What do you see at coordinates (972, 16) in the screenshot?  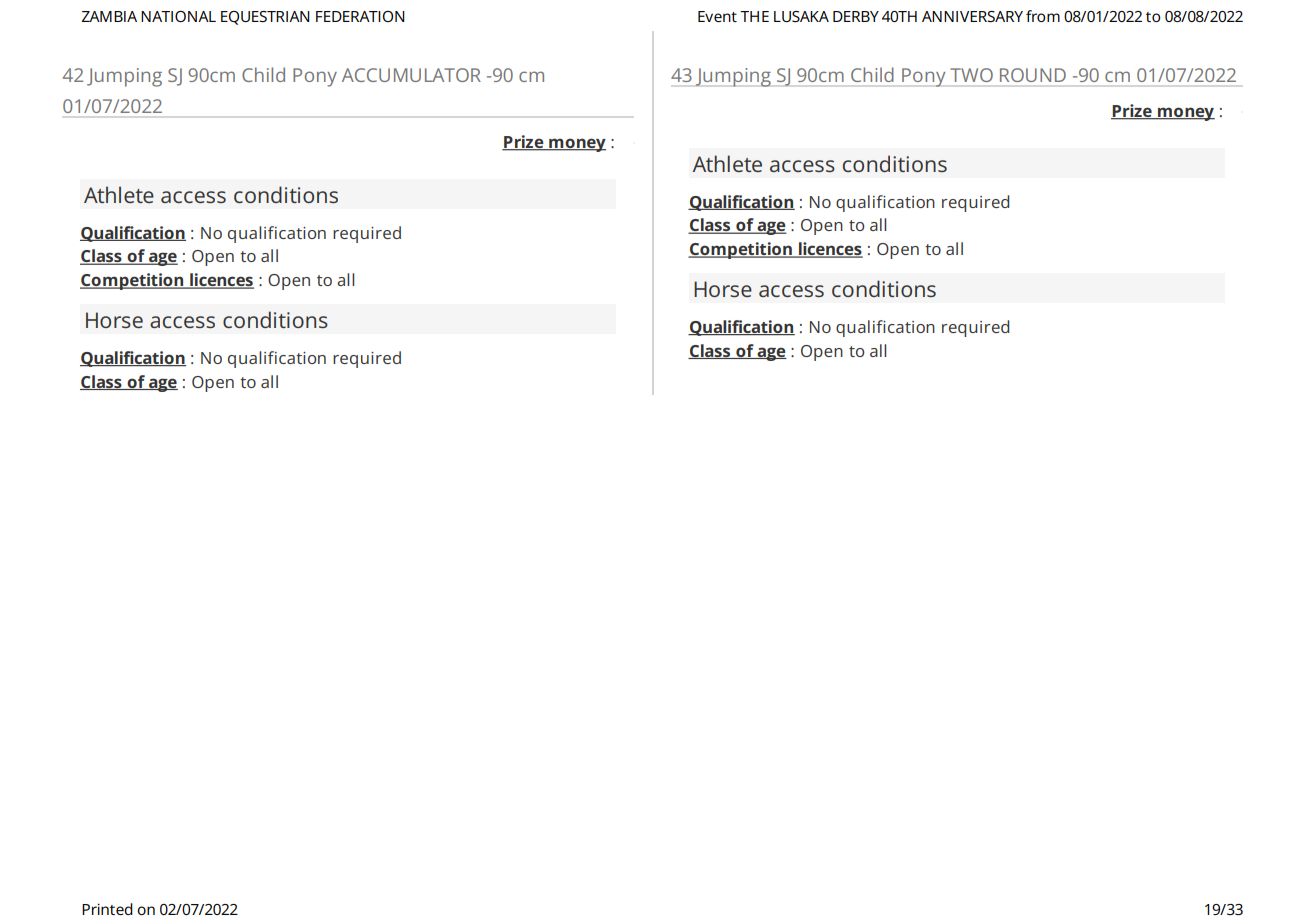 I see `ANNIVERSARY` at bounding box center [972, 16].
